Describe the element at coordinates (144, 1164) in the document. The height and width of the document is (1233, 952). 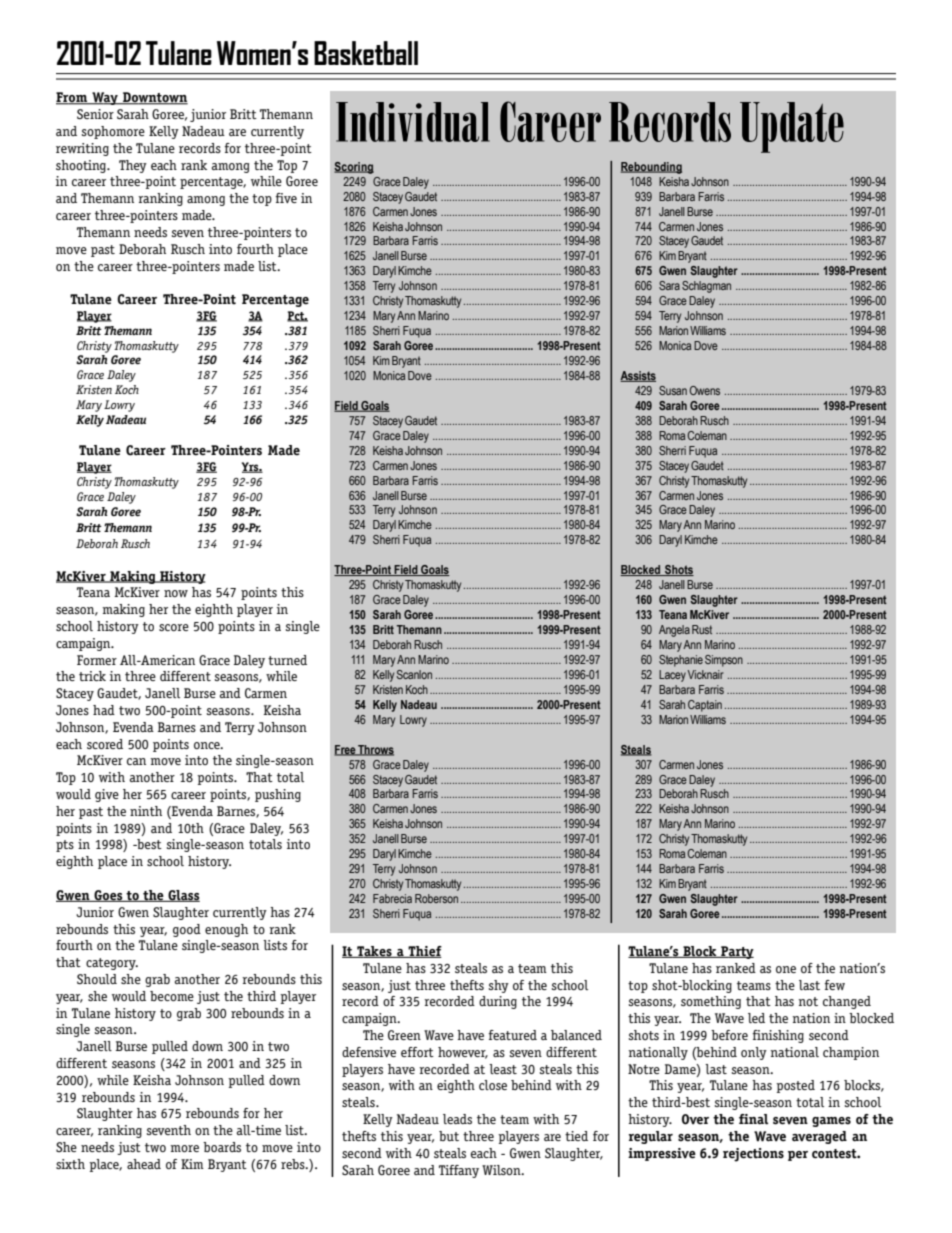
I see `ahead` at that location.
